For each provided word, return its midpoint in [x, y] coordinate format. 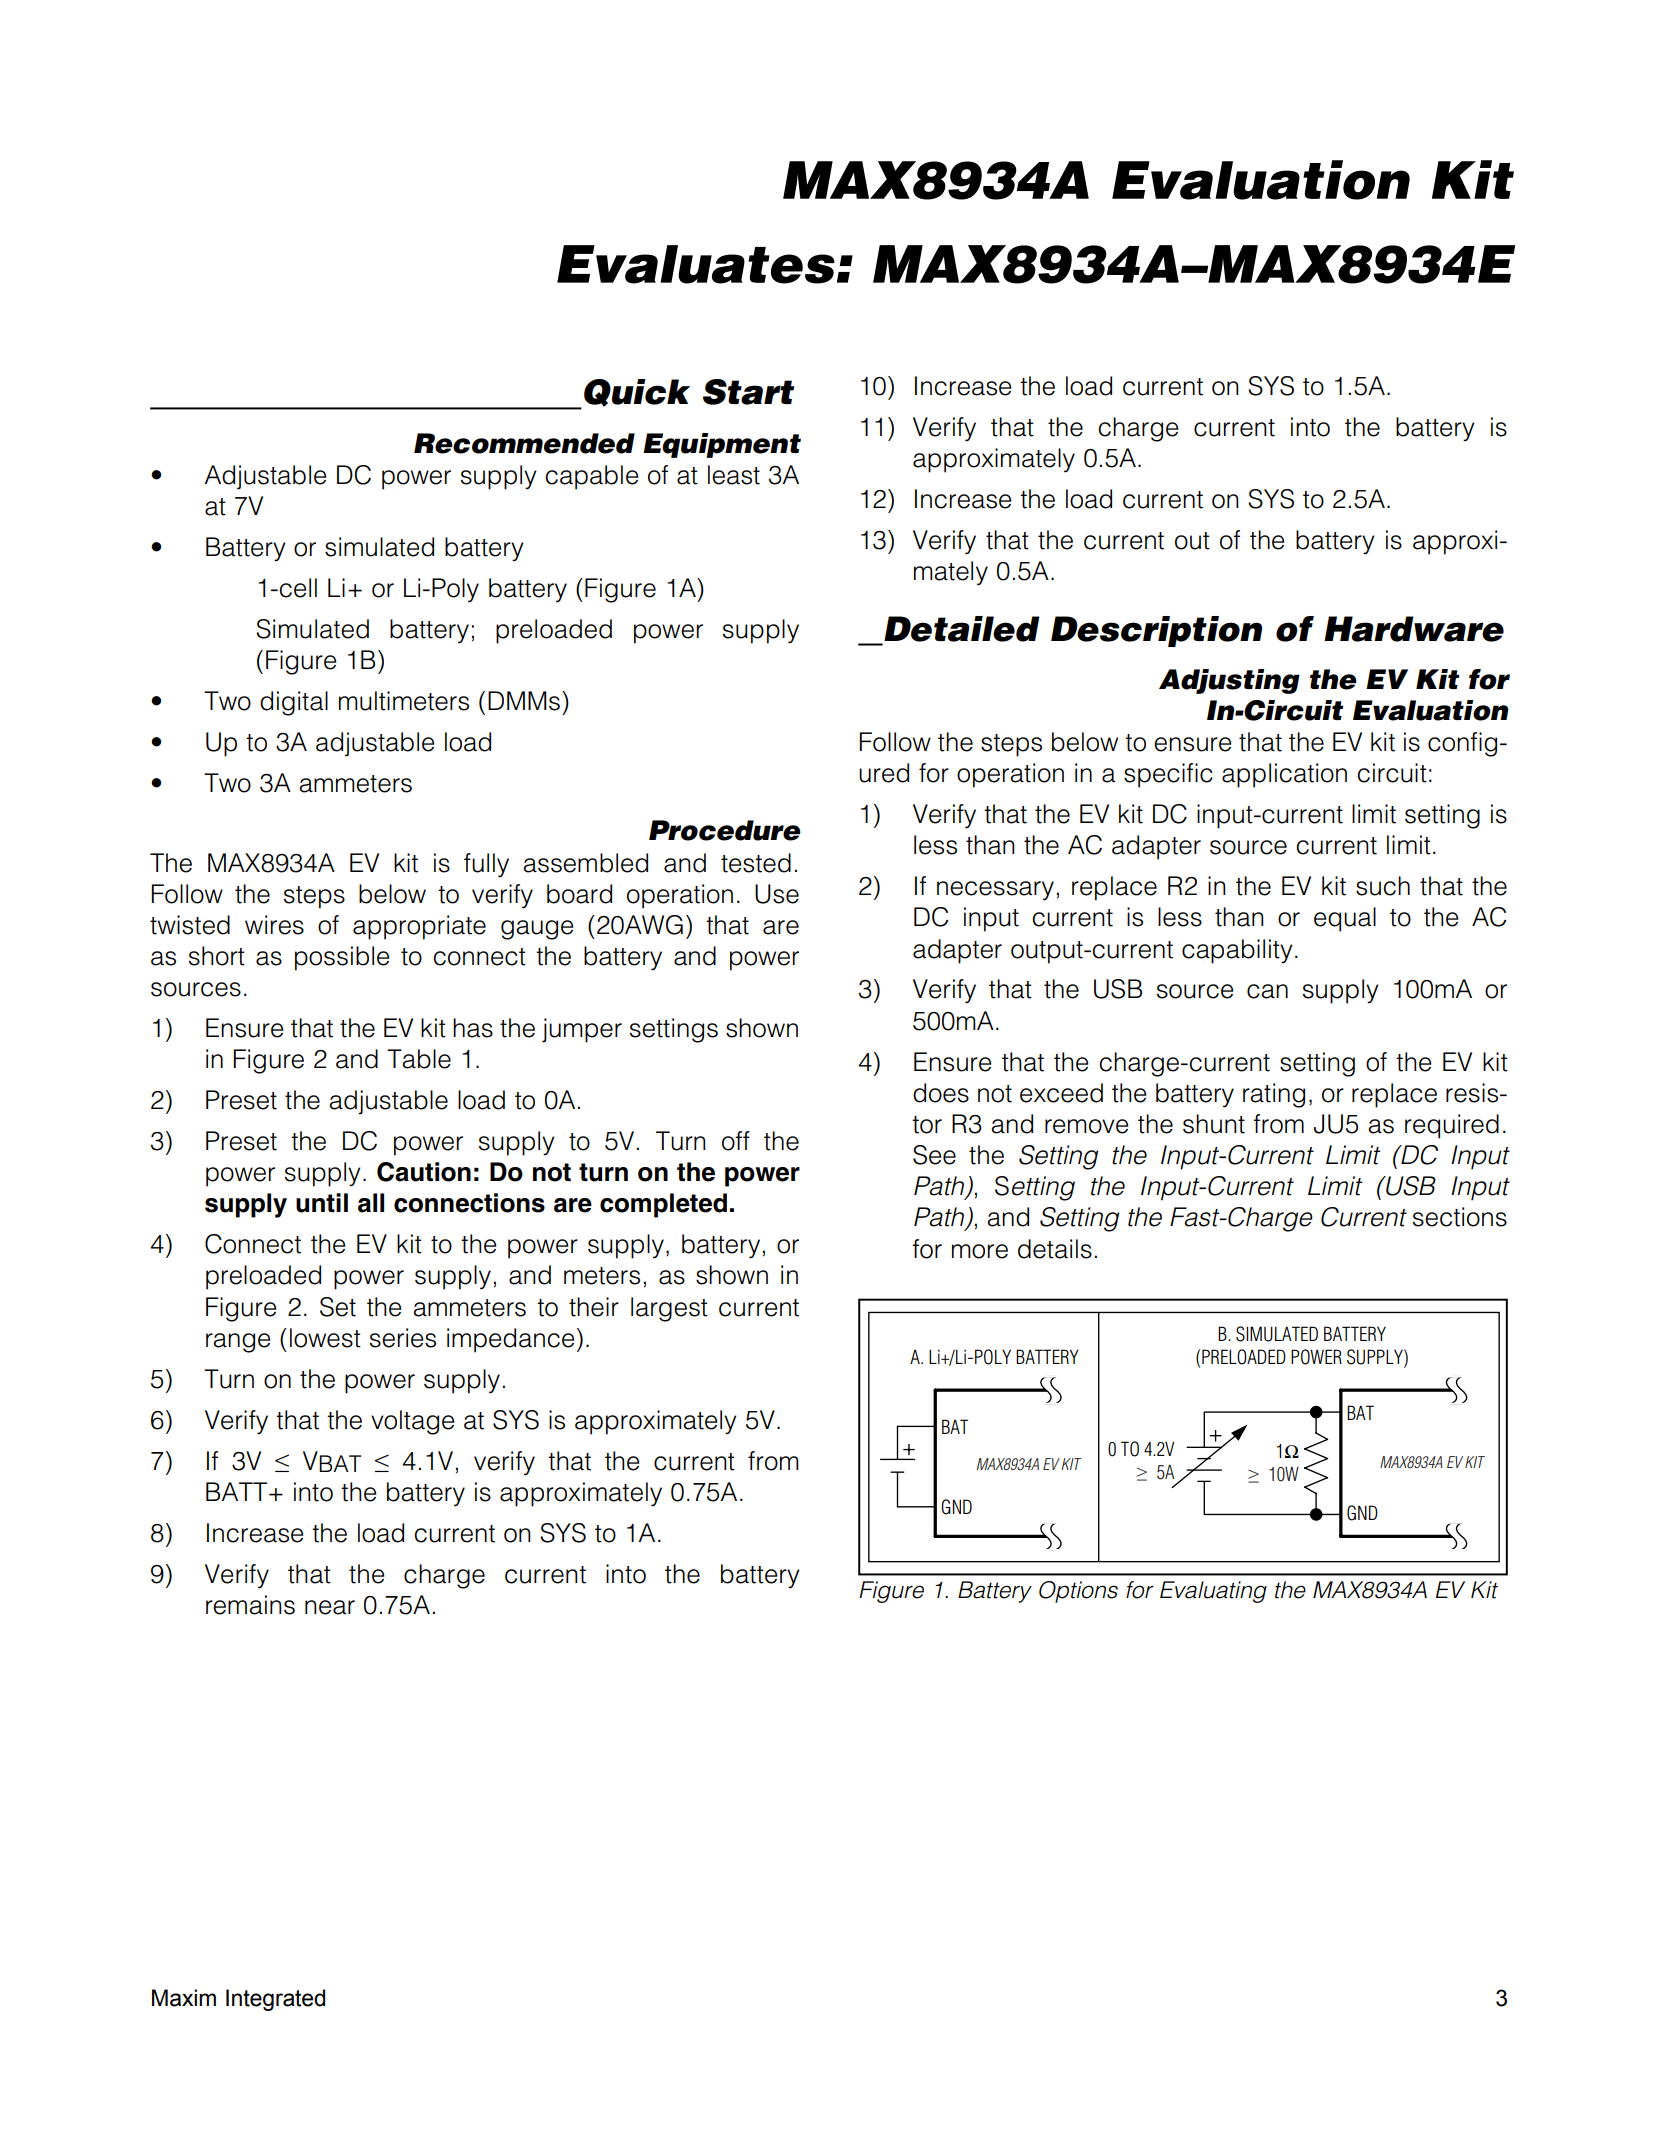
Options [1078, 1592]
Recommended [524, 443]
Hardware [1414, 629]
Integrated [275, 2000]
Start [748, 392]
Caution [424, 1172]
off [736, 1141]
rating [1274, 1095]
